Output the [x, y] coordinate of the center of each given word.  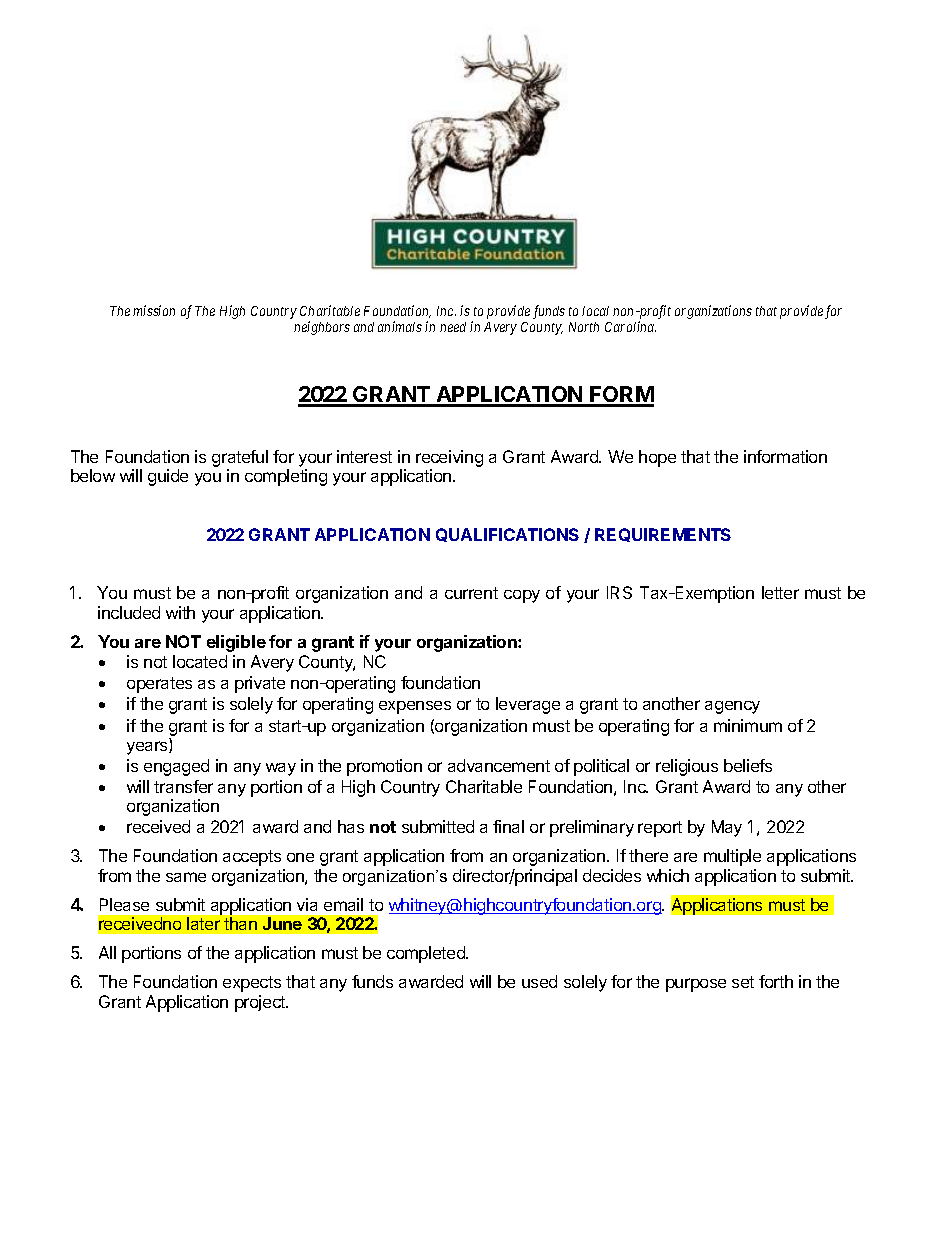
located [200, 661]
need [453, 327]
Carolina [630, 326]
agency [732, 707]
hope [657, 458]
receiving [449, 458]
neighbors [322, 328]
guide [168, 477]
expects [252, 984]
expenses [415, 707]
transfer [183, 786]
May [727, 828]
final [508, 826]
